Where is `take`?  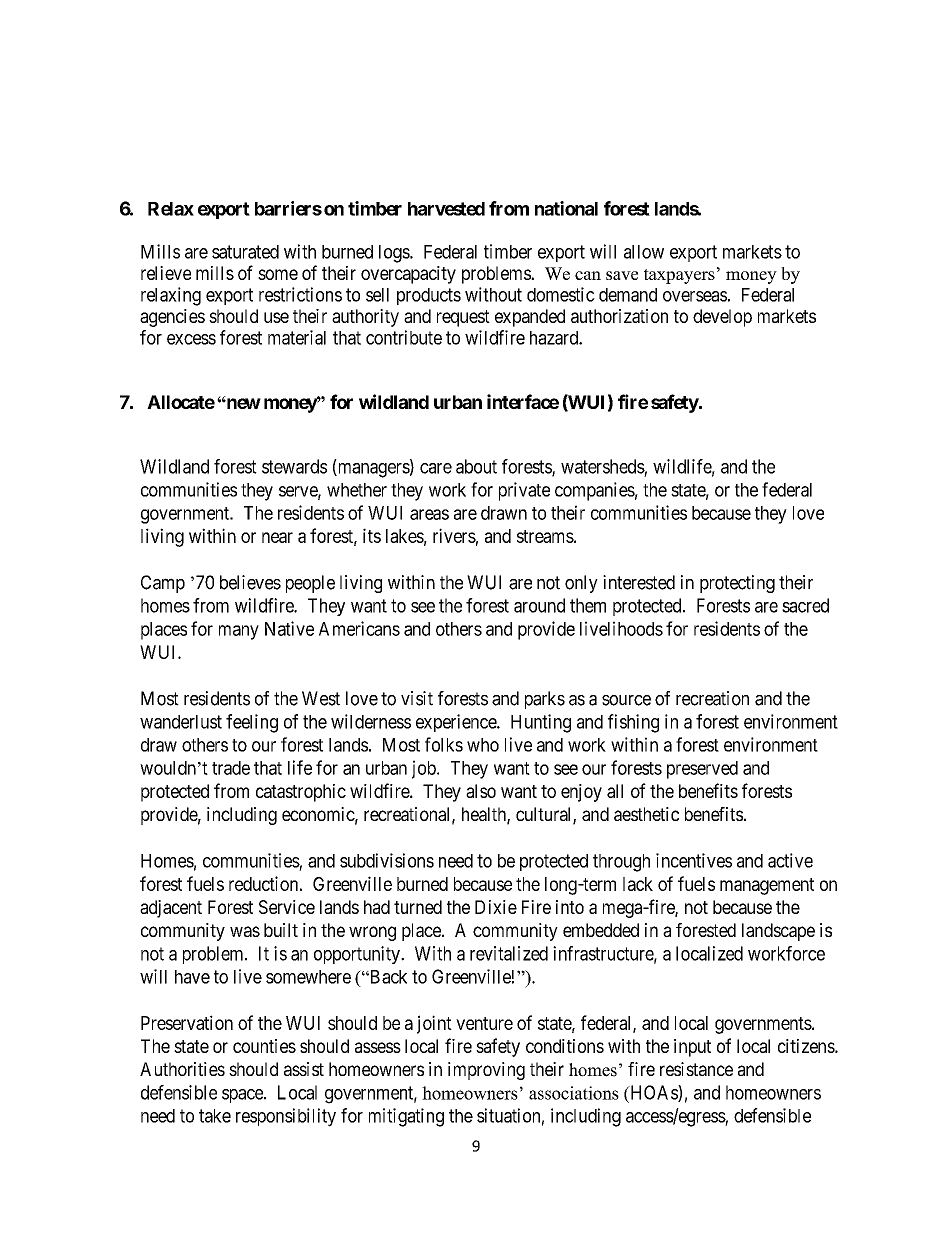
take is located at coordinates (215, 1116).
